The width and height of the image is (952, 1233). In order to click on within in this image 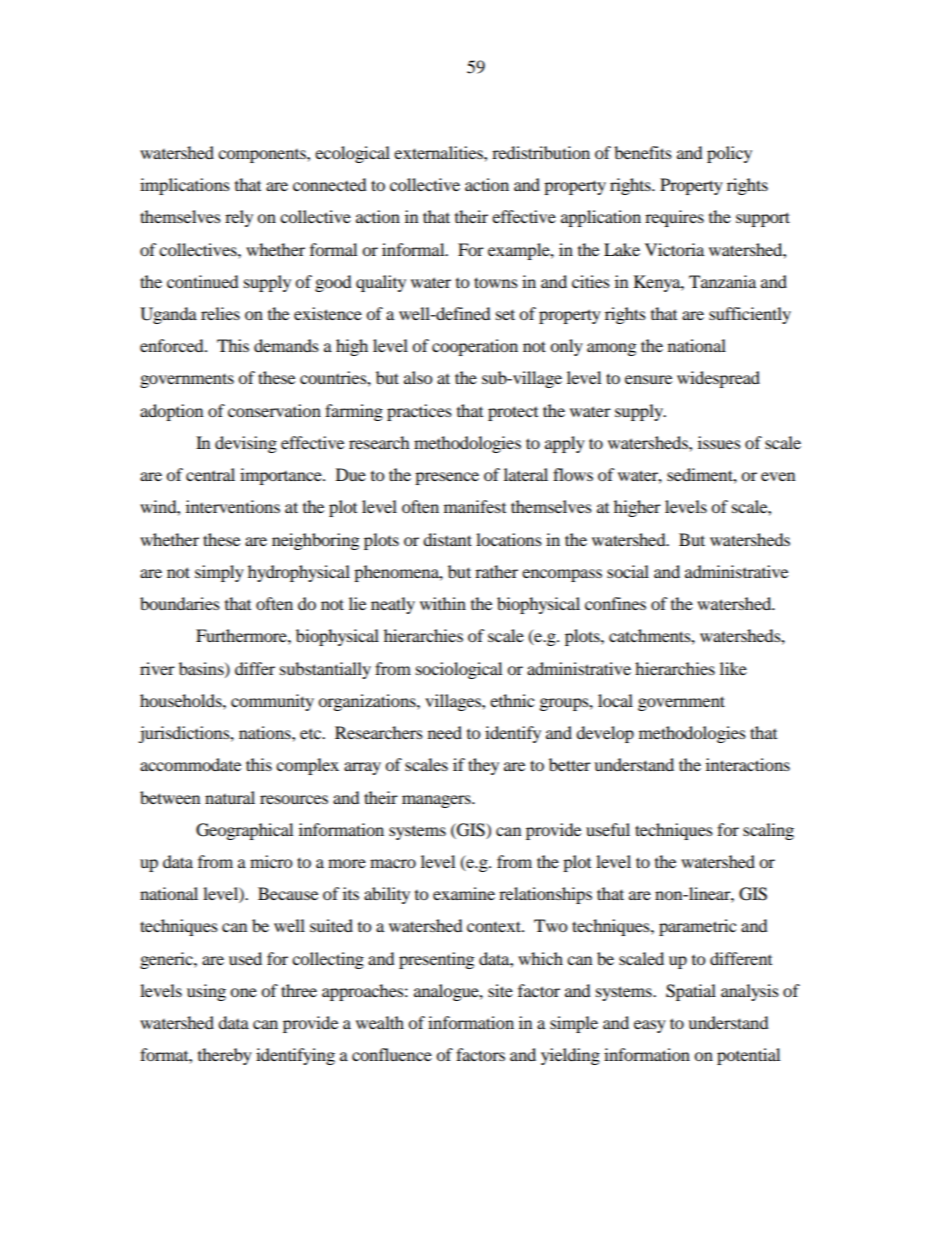, I will do `click(443, 603)`.
